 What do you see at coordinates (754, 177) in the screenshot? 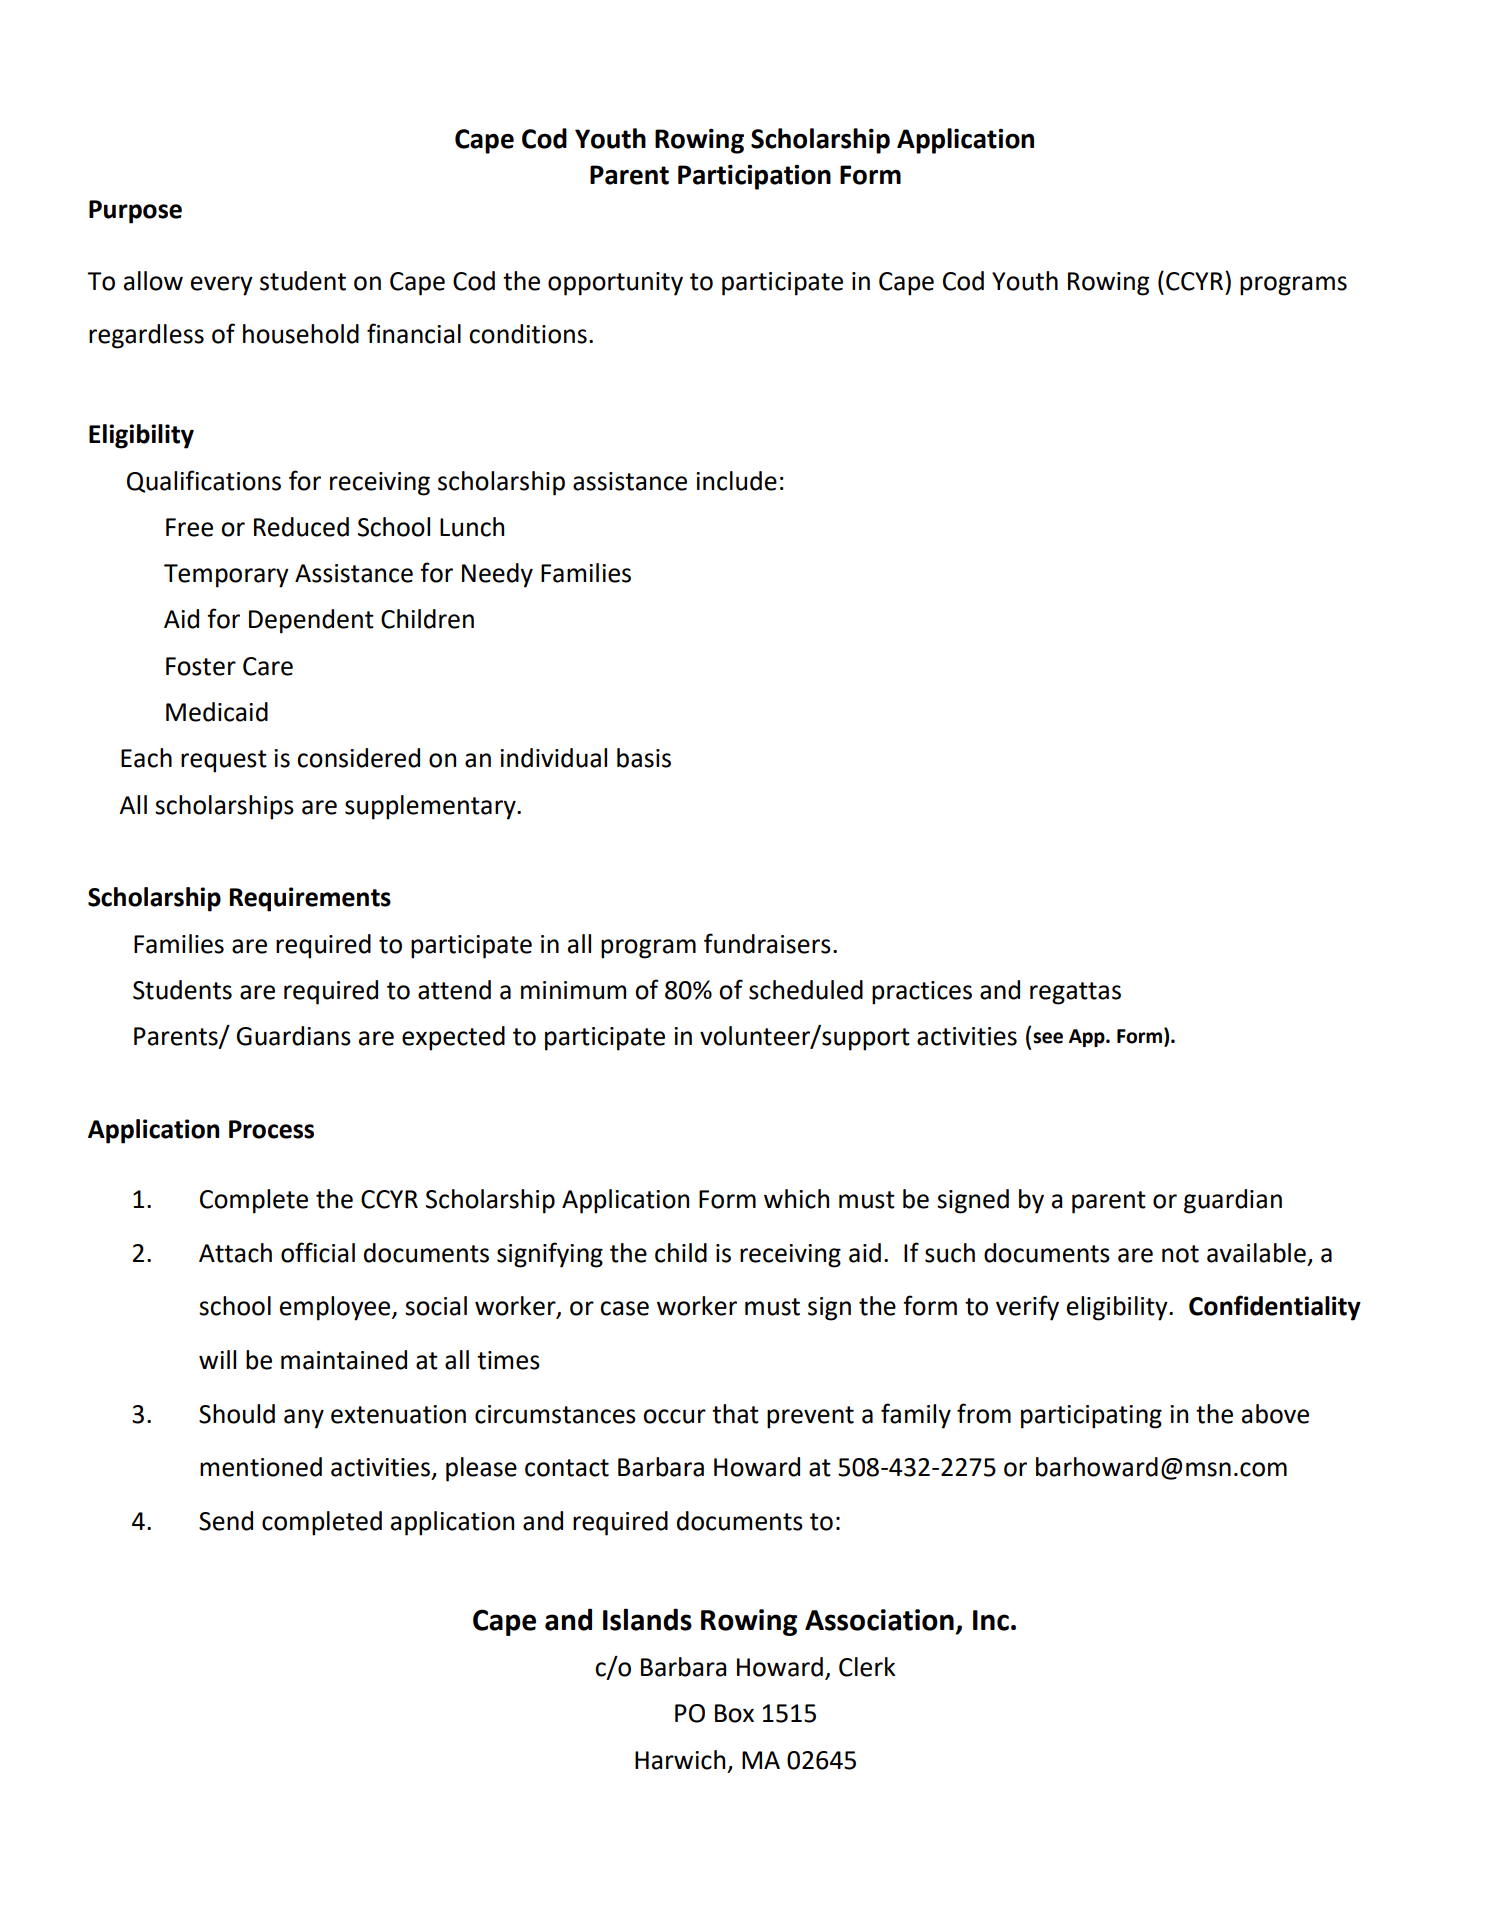
I see `Participation` at bounding box center [754, 177].
